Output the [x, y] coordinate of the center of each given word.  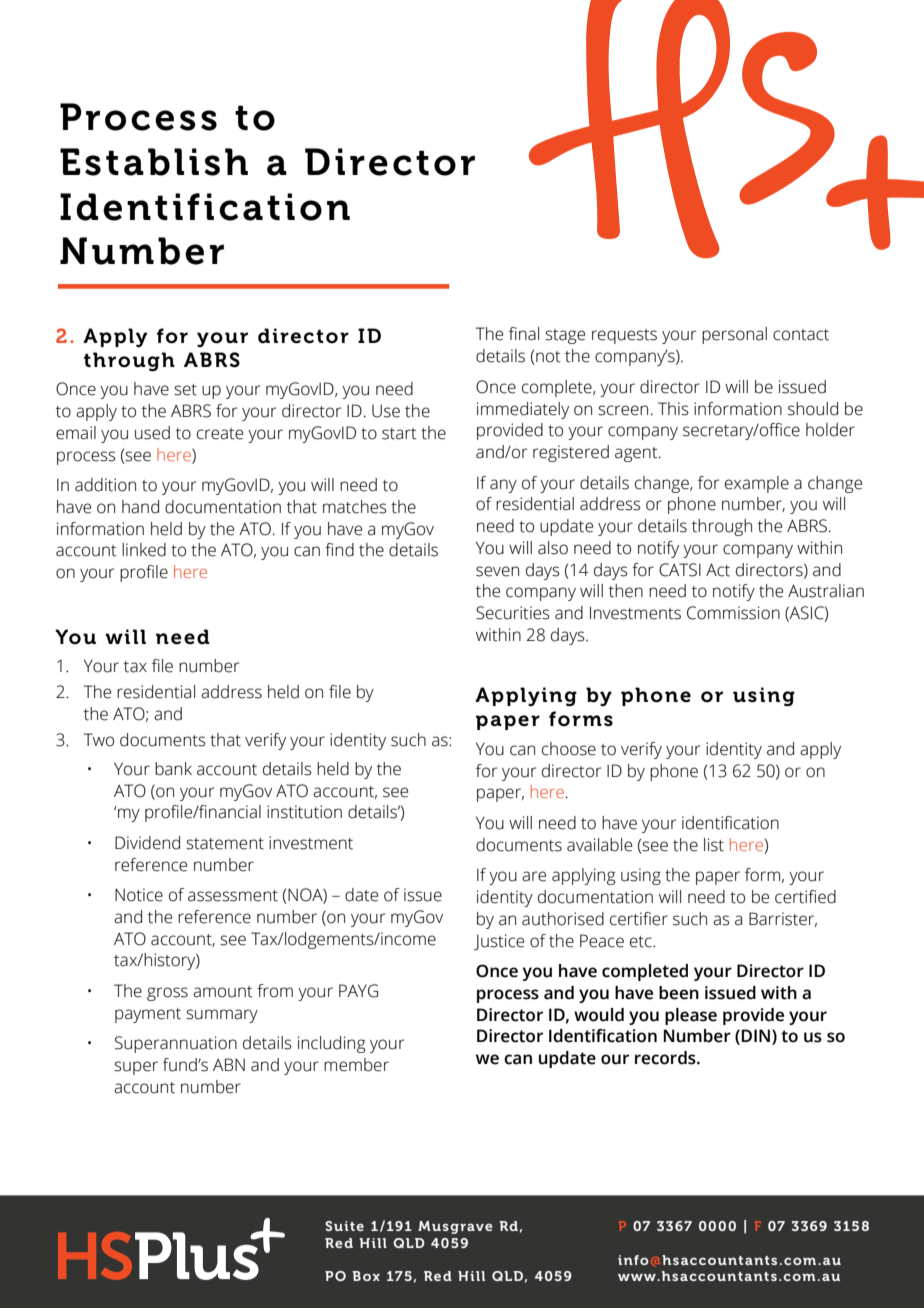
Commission [733, 613]
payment [148, 1015]
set [185, 390]
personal [734, 335]
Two [99, 740]
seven [497, 571]
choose [569, 749]
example [757, 484]
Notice [139, 895]
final [524, 334]
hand [140, 507]
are [534, 876]
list [714, 845]
